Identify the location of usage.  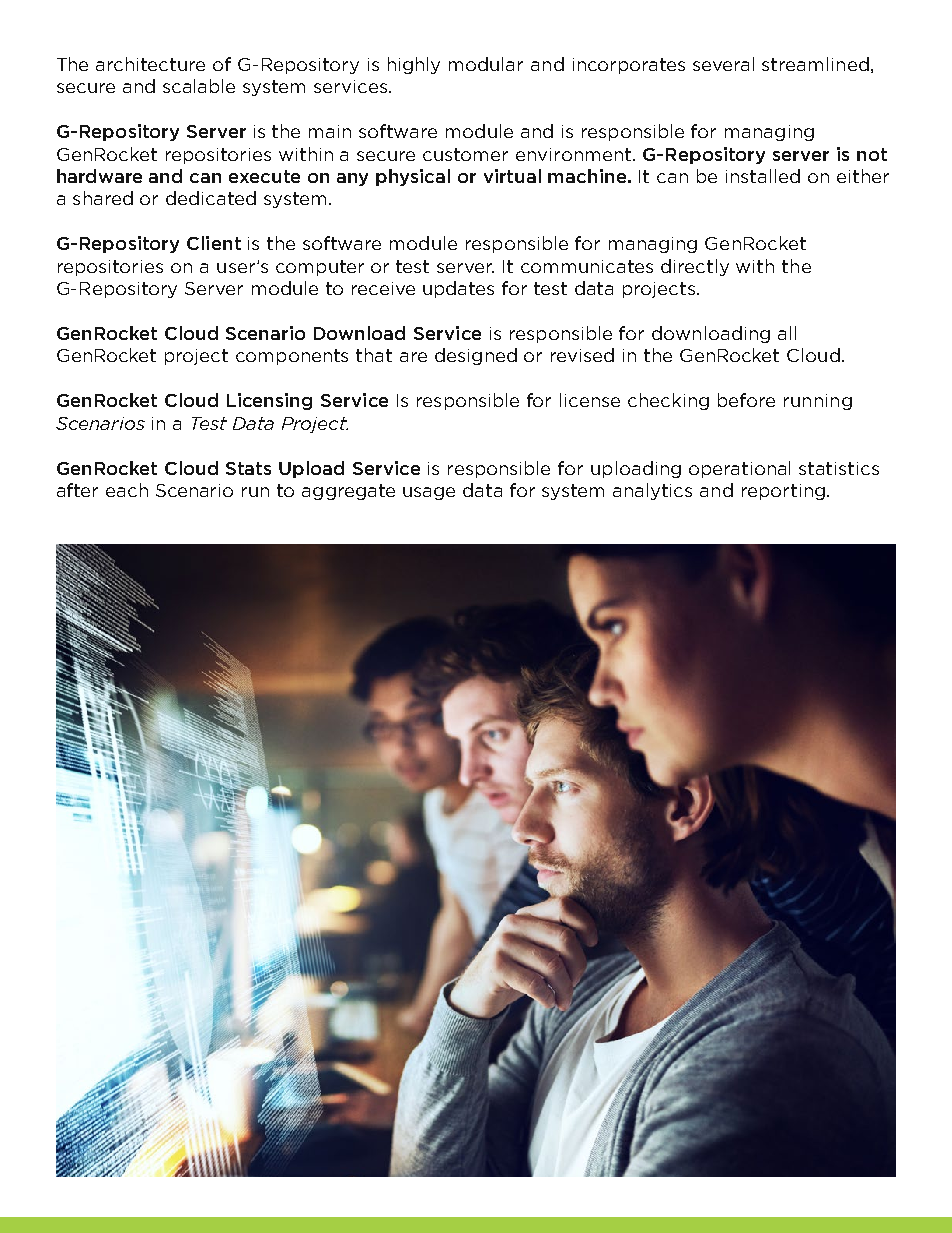
(429, 493).
